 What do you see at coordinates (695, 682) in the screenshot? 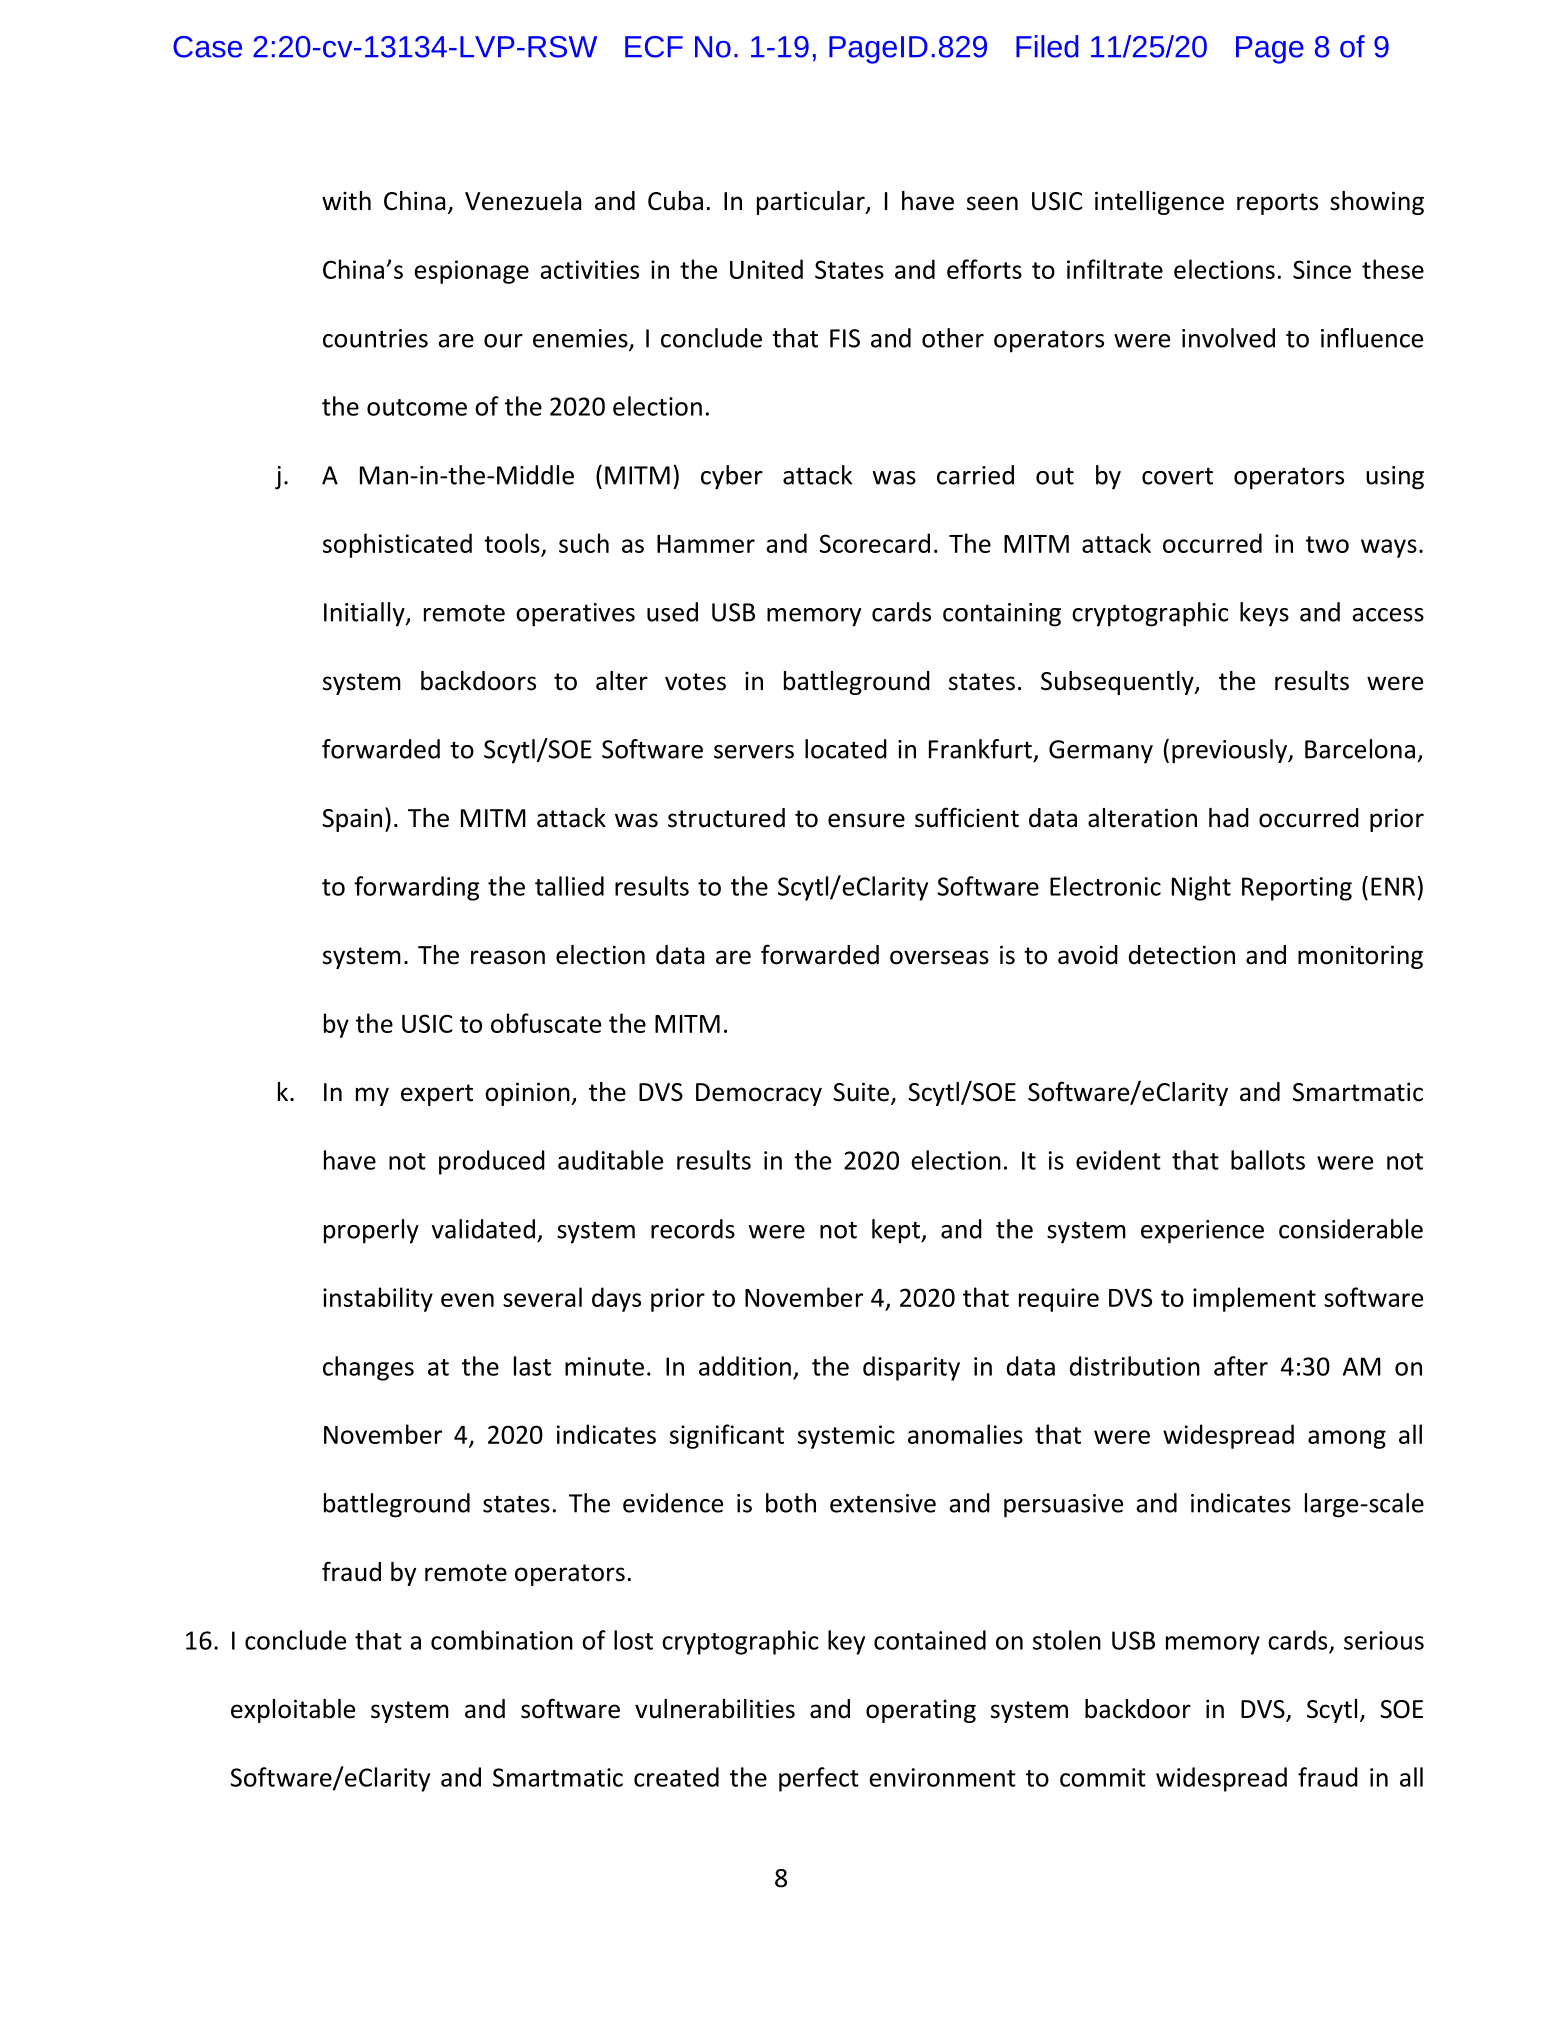
I see `votes` at bounding box center [695, 682].
